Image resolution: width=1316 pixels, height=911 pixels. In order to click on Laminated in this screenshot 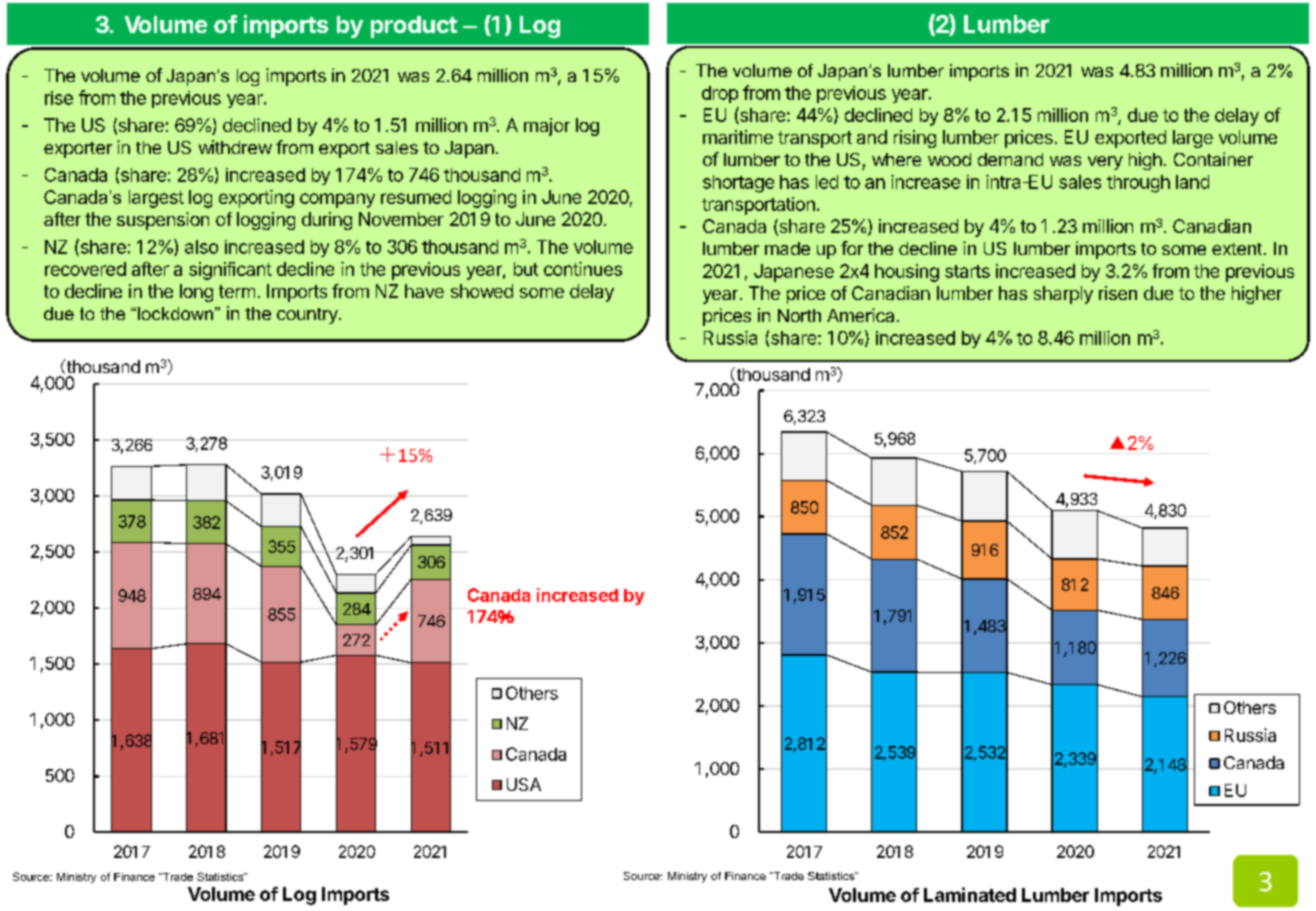, I will do `click(970, 894)`.
